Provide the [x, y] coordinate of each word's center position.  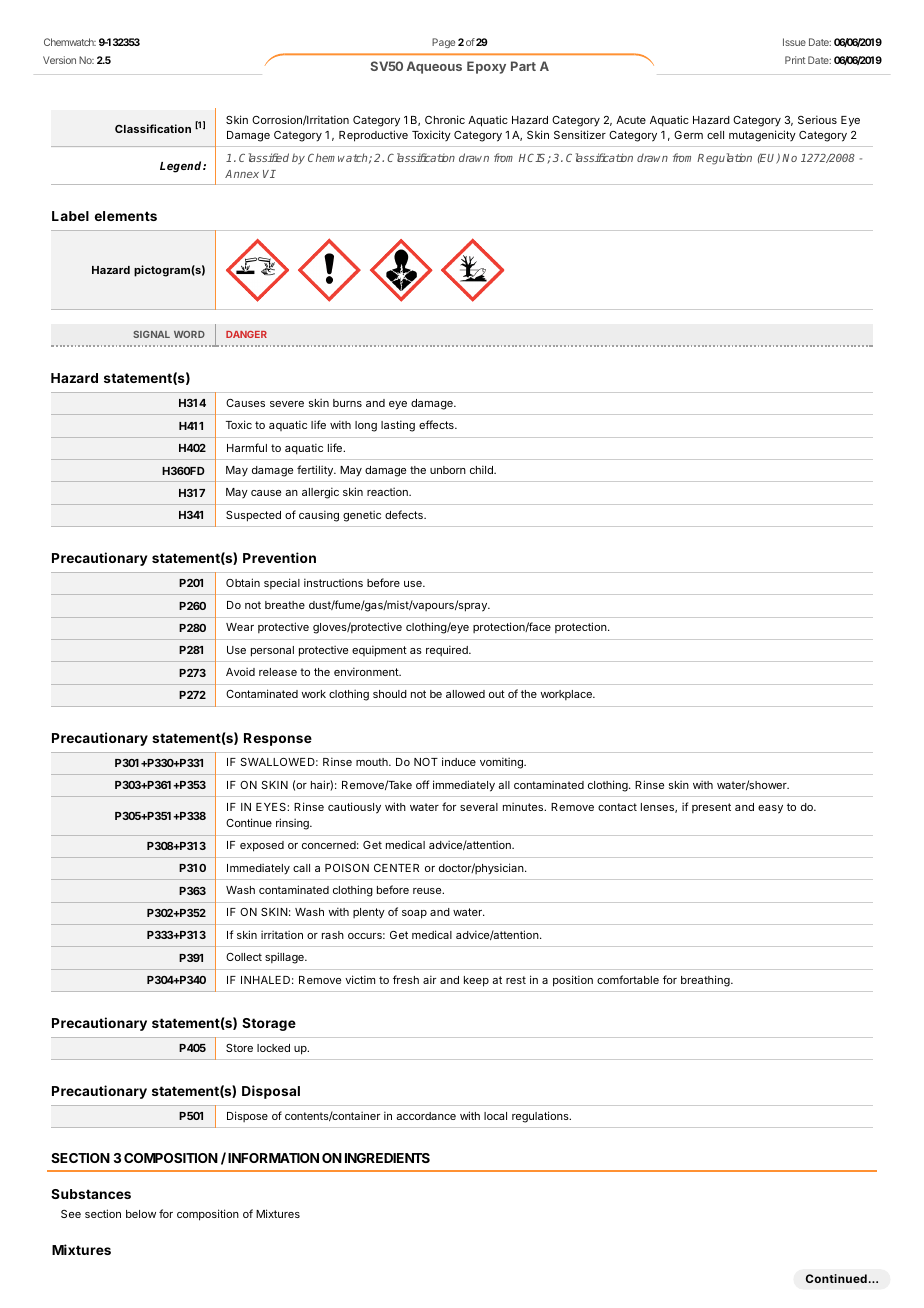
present [711, 808]
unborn [448, 470]
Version [59, 60]
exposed [262, 846]
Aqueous [434, 67]
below [141, 1214]
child [482, 469]
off [422, 784]
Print [795, 60]
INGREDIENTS [387, 1158]
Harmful [247, 447]
